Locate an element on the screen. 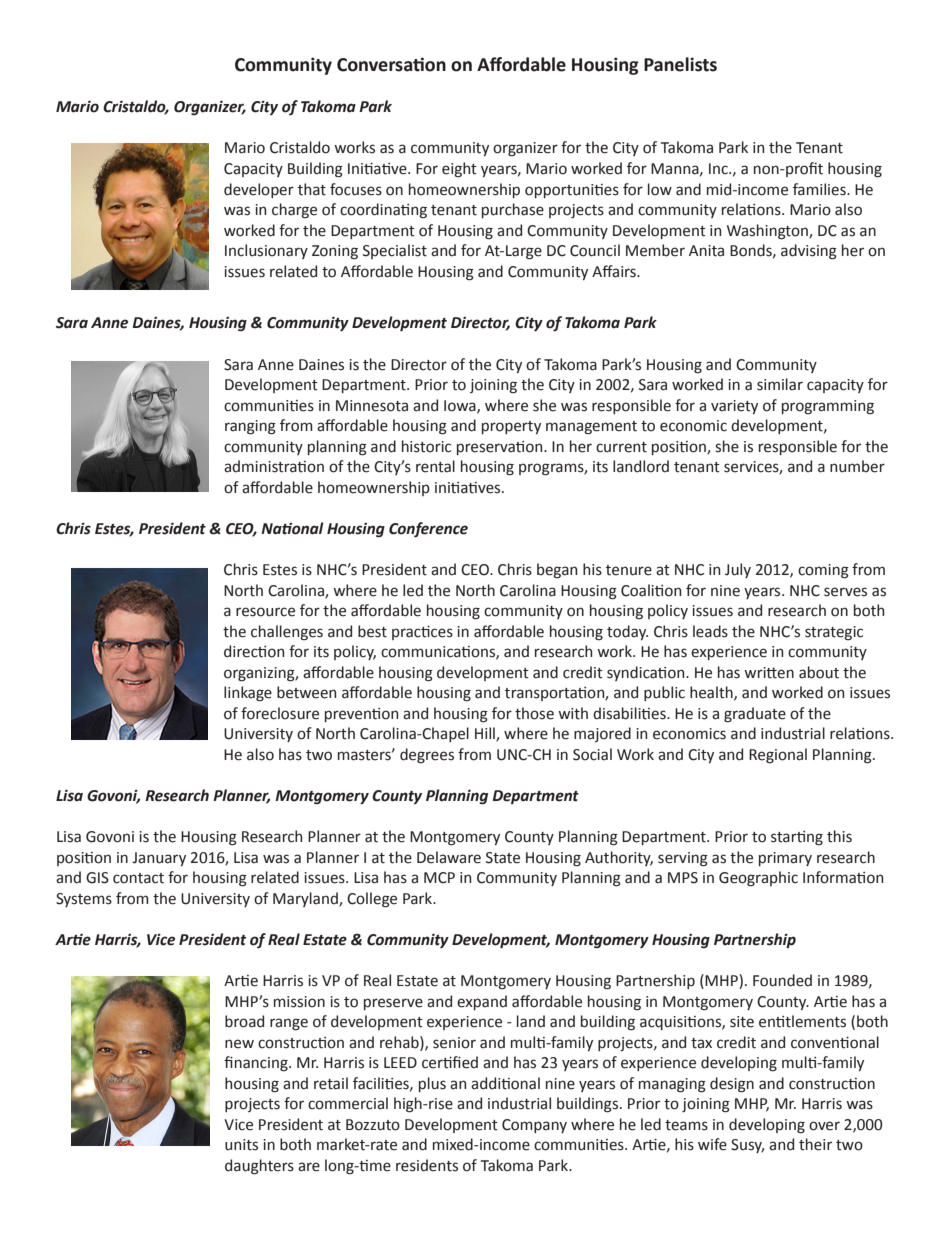 This screenshot has height=1233, width=952. leads is located at coordinates (710, 631).
